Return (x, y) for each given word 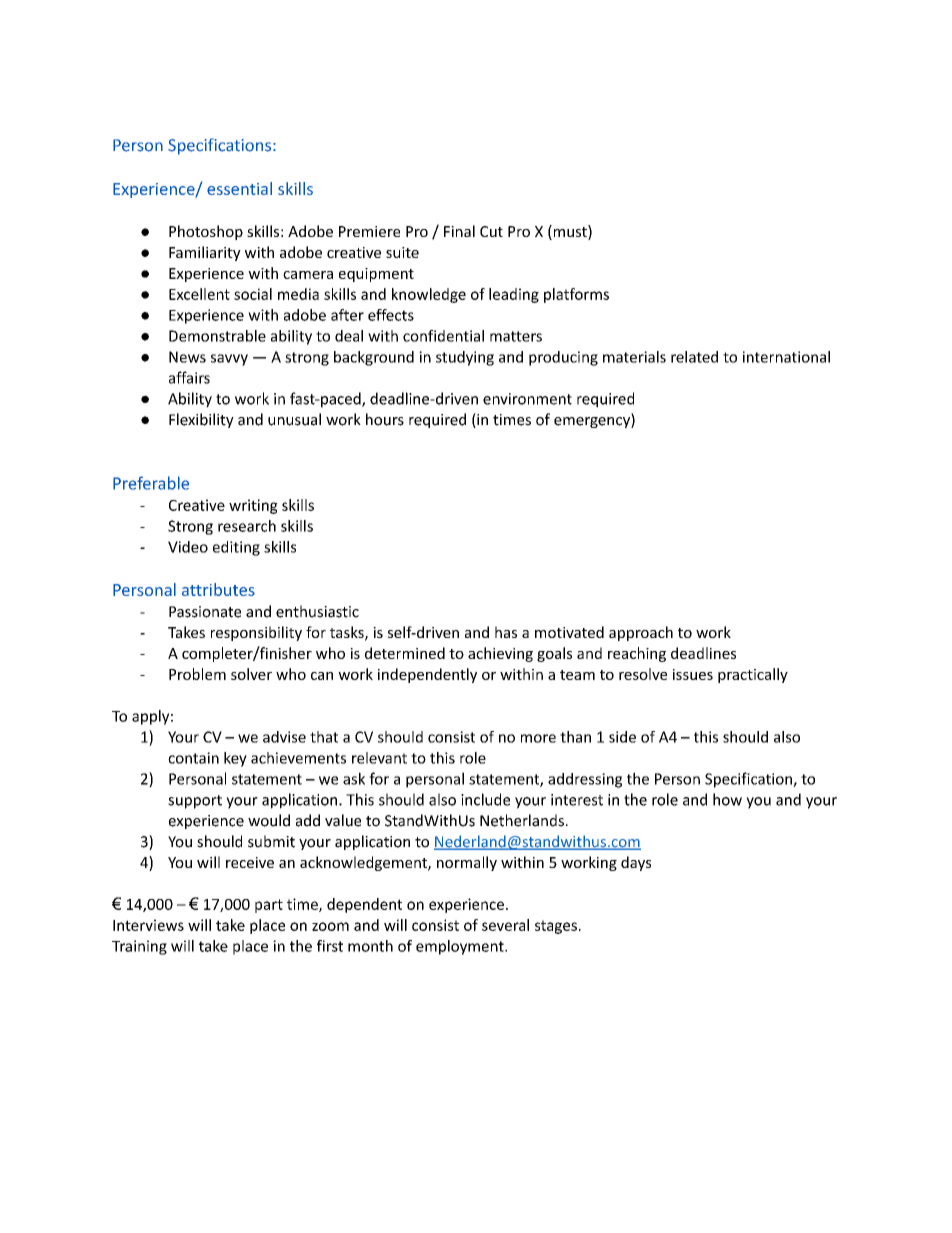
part (269, 906)
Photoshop (206, 232)
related (694, 357)
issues (693, 674)
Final (459, 231)
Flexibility (201, 420)
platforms (576, 295)
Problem (197, 674)
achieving (500, 654)
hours (385, 419)
